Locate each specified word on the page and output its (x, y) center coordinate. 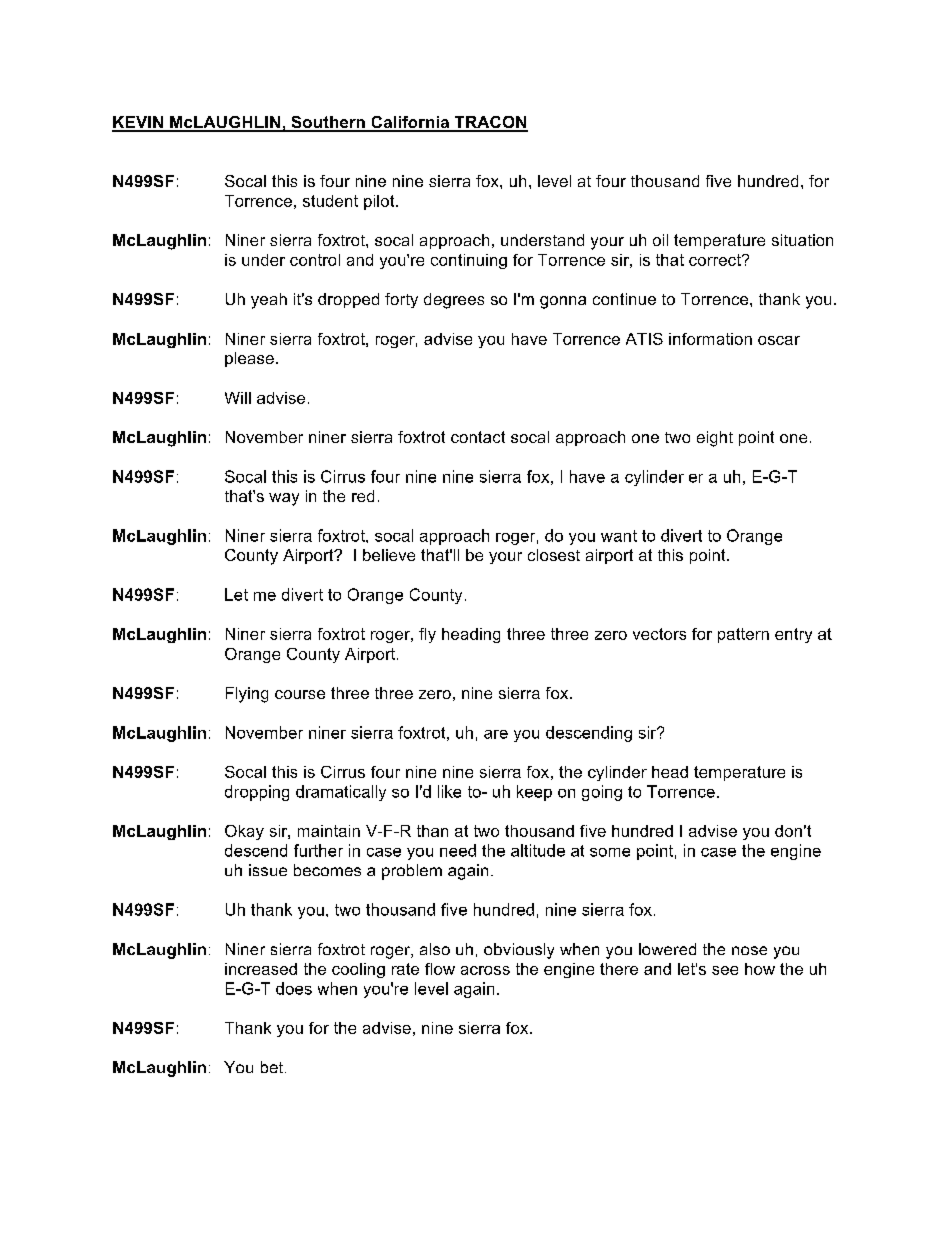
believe (389, 555)
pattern (743, 635)
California (410, 123)
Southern (328, 123)
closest (554, 555)
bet (272, 1067)
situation (802, 240)
